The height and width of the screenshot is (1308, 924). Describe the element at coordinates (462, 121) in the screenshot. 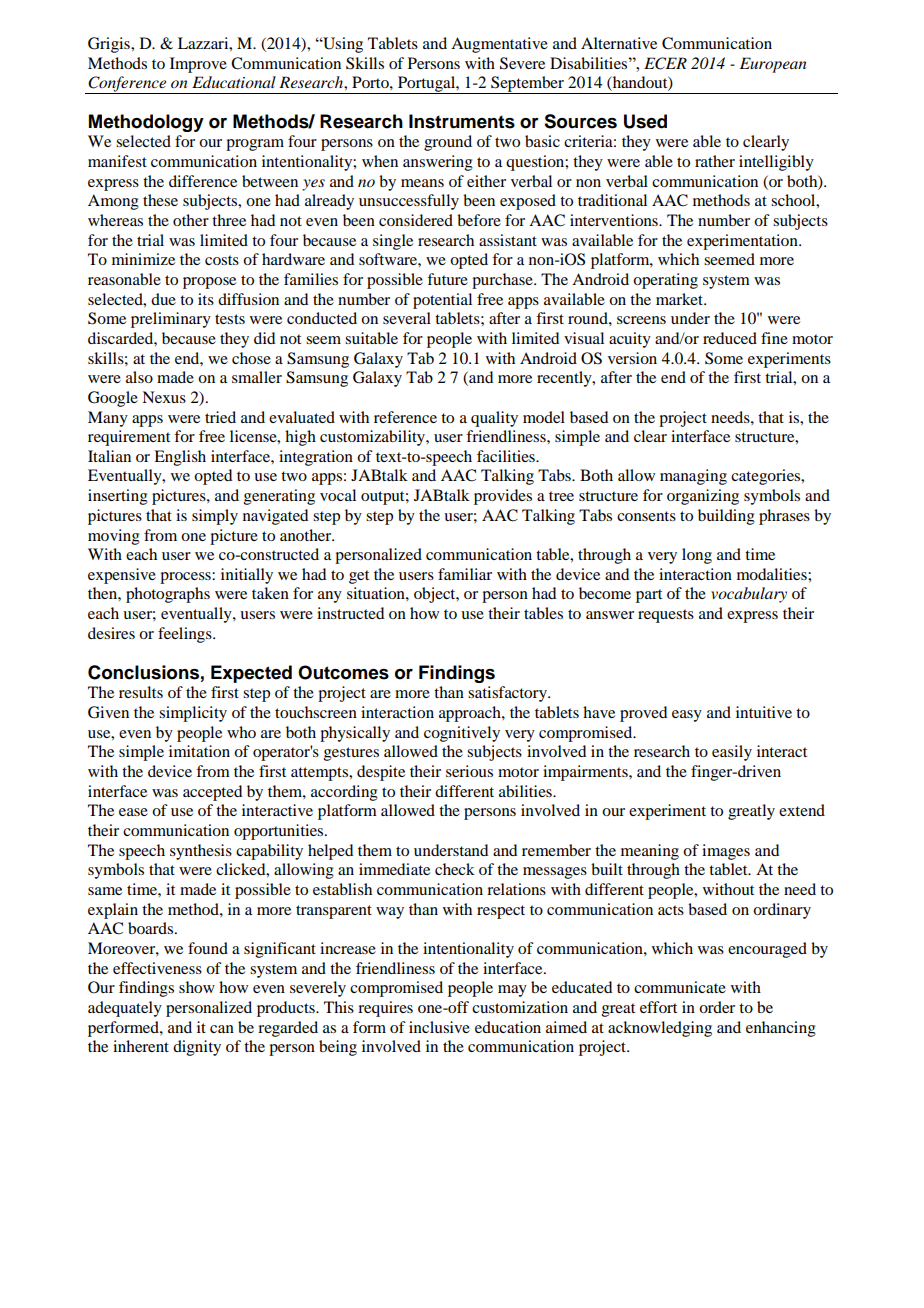

I see `Instruments` at that location.
